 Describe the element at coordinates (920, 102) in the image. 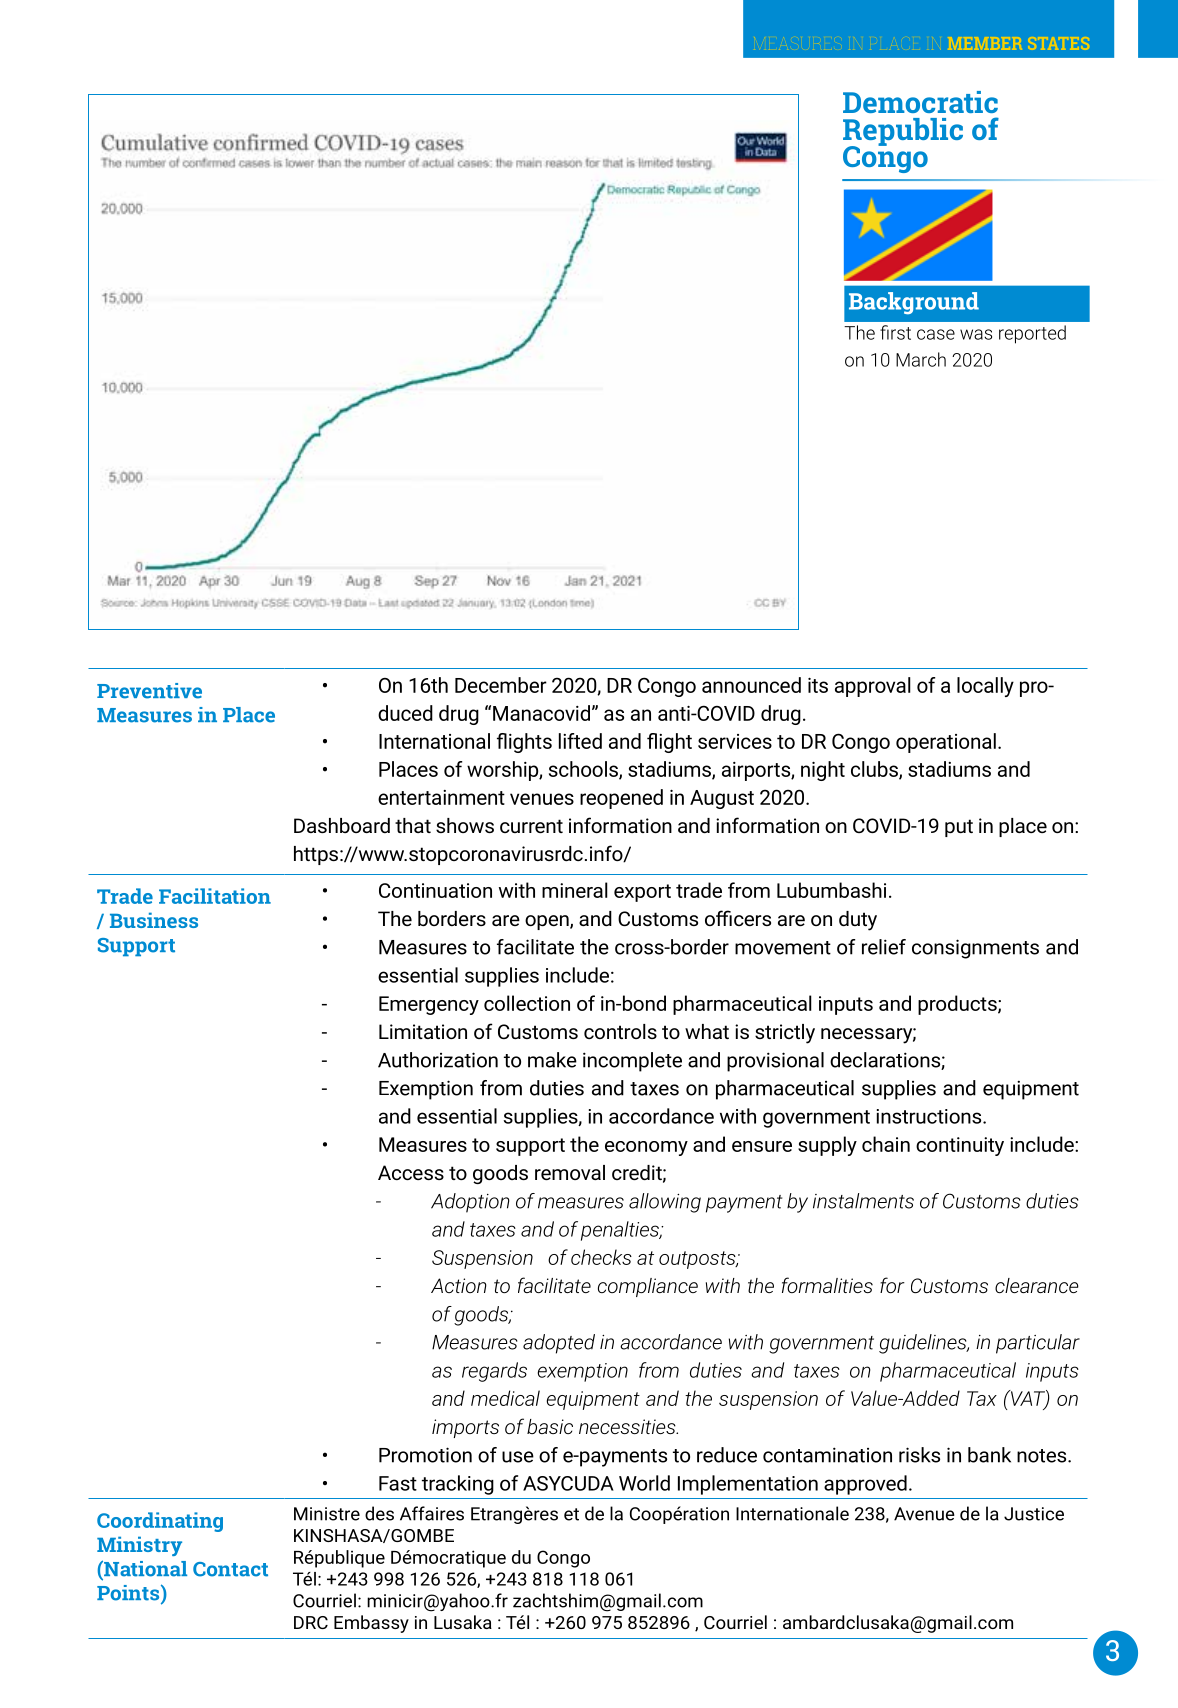

I see `Democratic` at that location.
